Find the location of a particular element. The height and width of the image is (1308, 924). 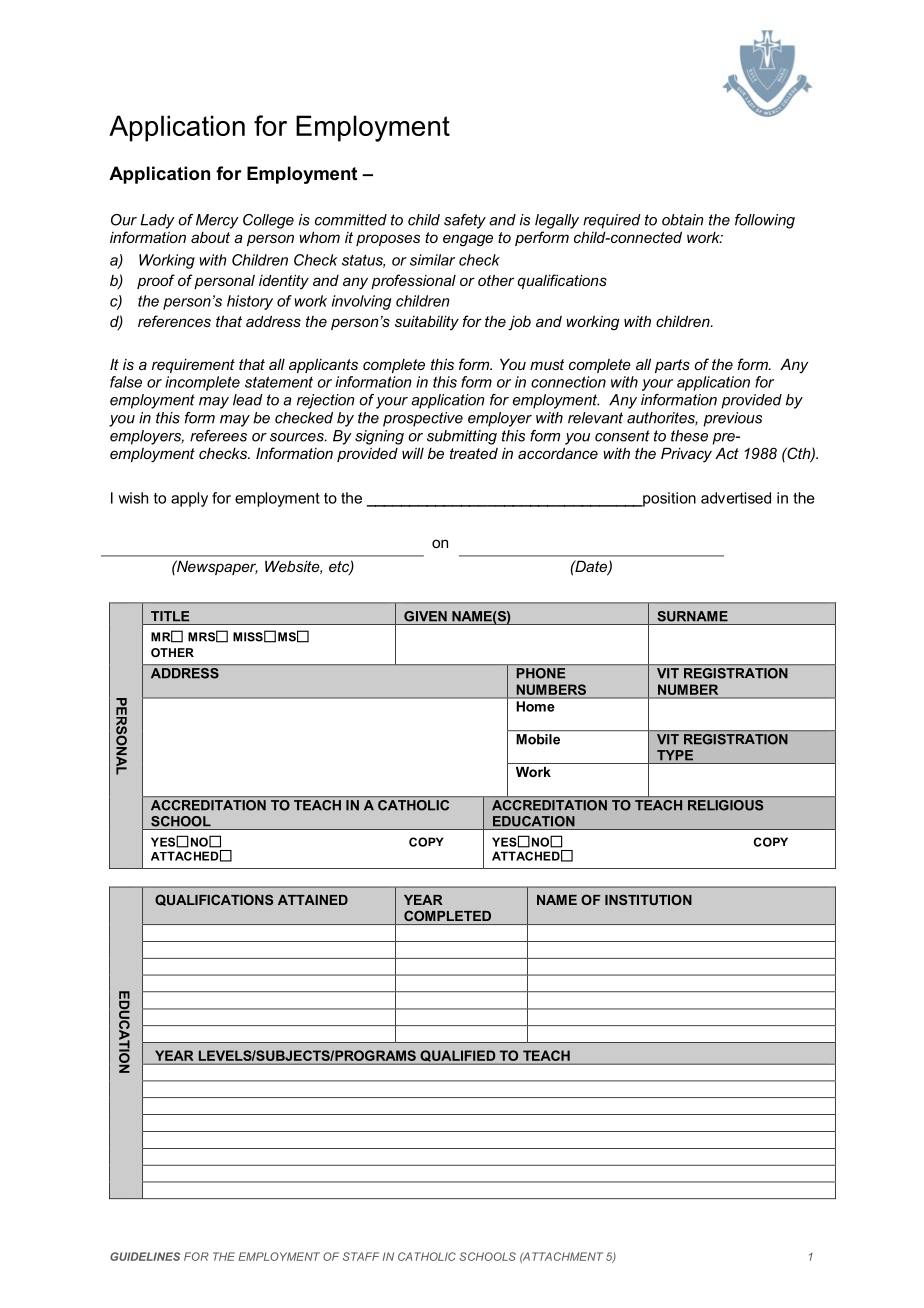

STAFF is located at coordinates (361, 1256).
